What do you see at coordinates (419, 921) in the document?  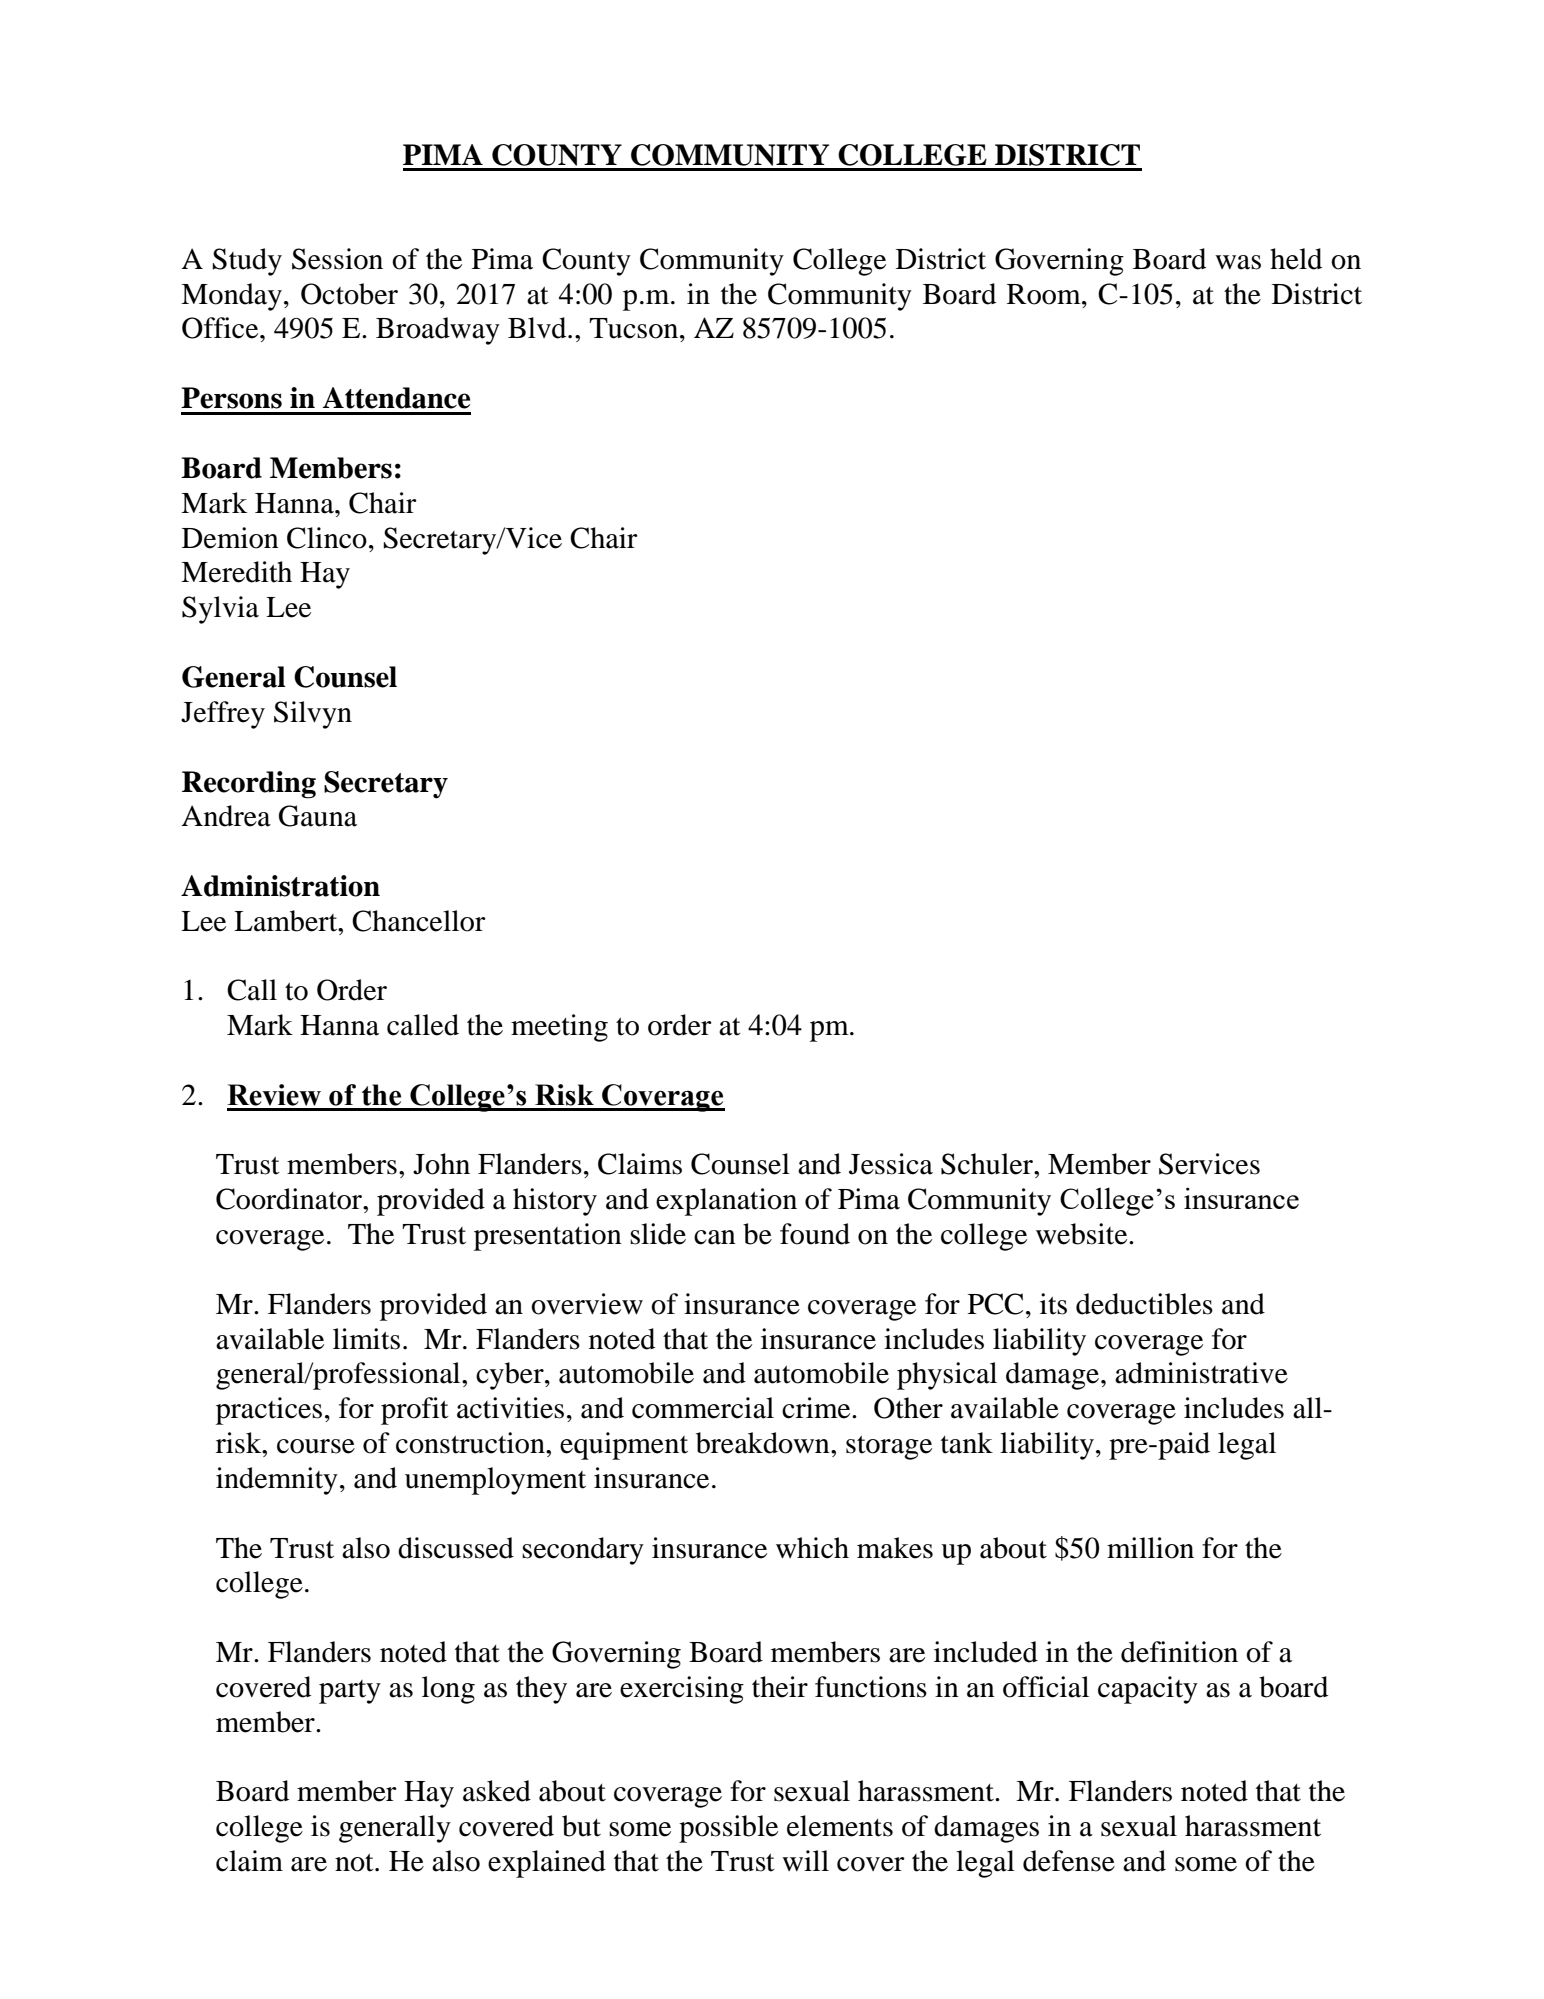 I see `Chancellor` at bounding box center [419, 921].
